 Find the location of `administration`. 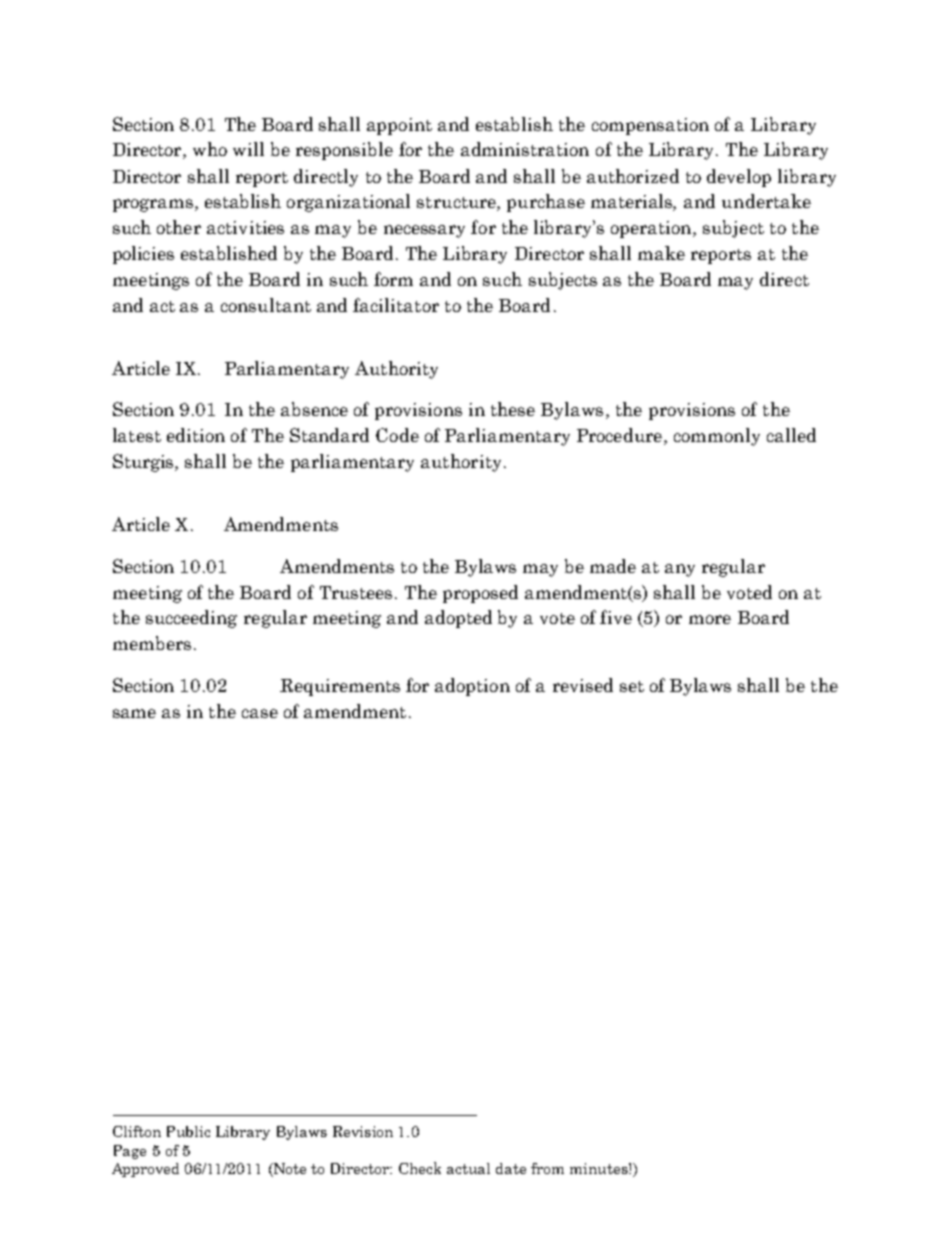

administration is located at coordinates (525, 149).
